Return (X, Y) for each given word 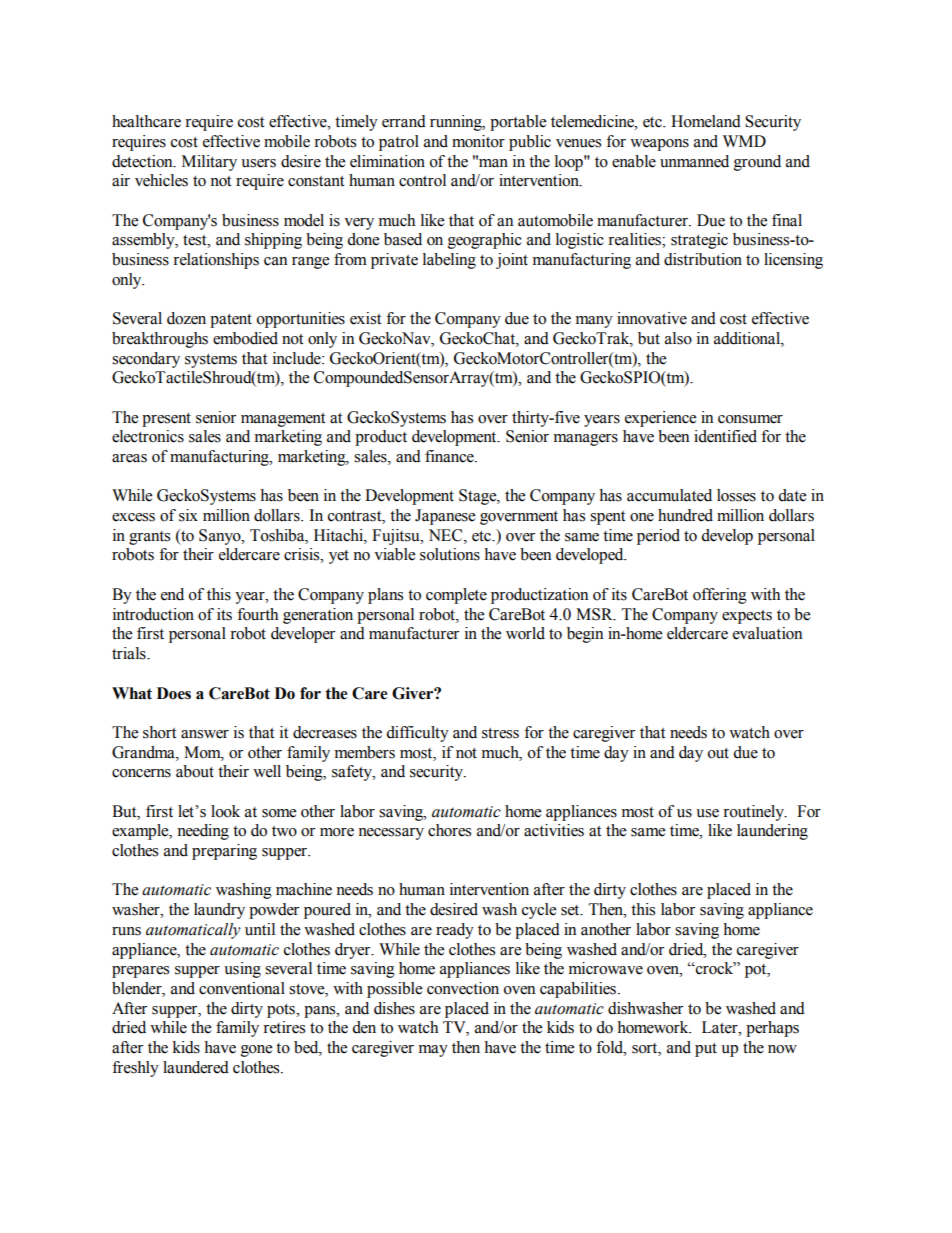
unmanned (694, 161)
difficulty (417, 734)
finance (450, 456)
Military (209, 163)
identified (725, 436)
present (166, 420)
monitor (478, 141)
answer (205, 734)
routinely (754, 813)
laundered (196, 1067)
